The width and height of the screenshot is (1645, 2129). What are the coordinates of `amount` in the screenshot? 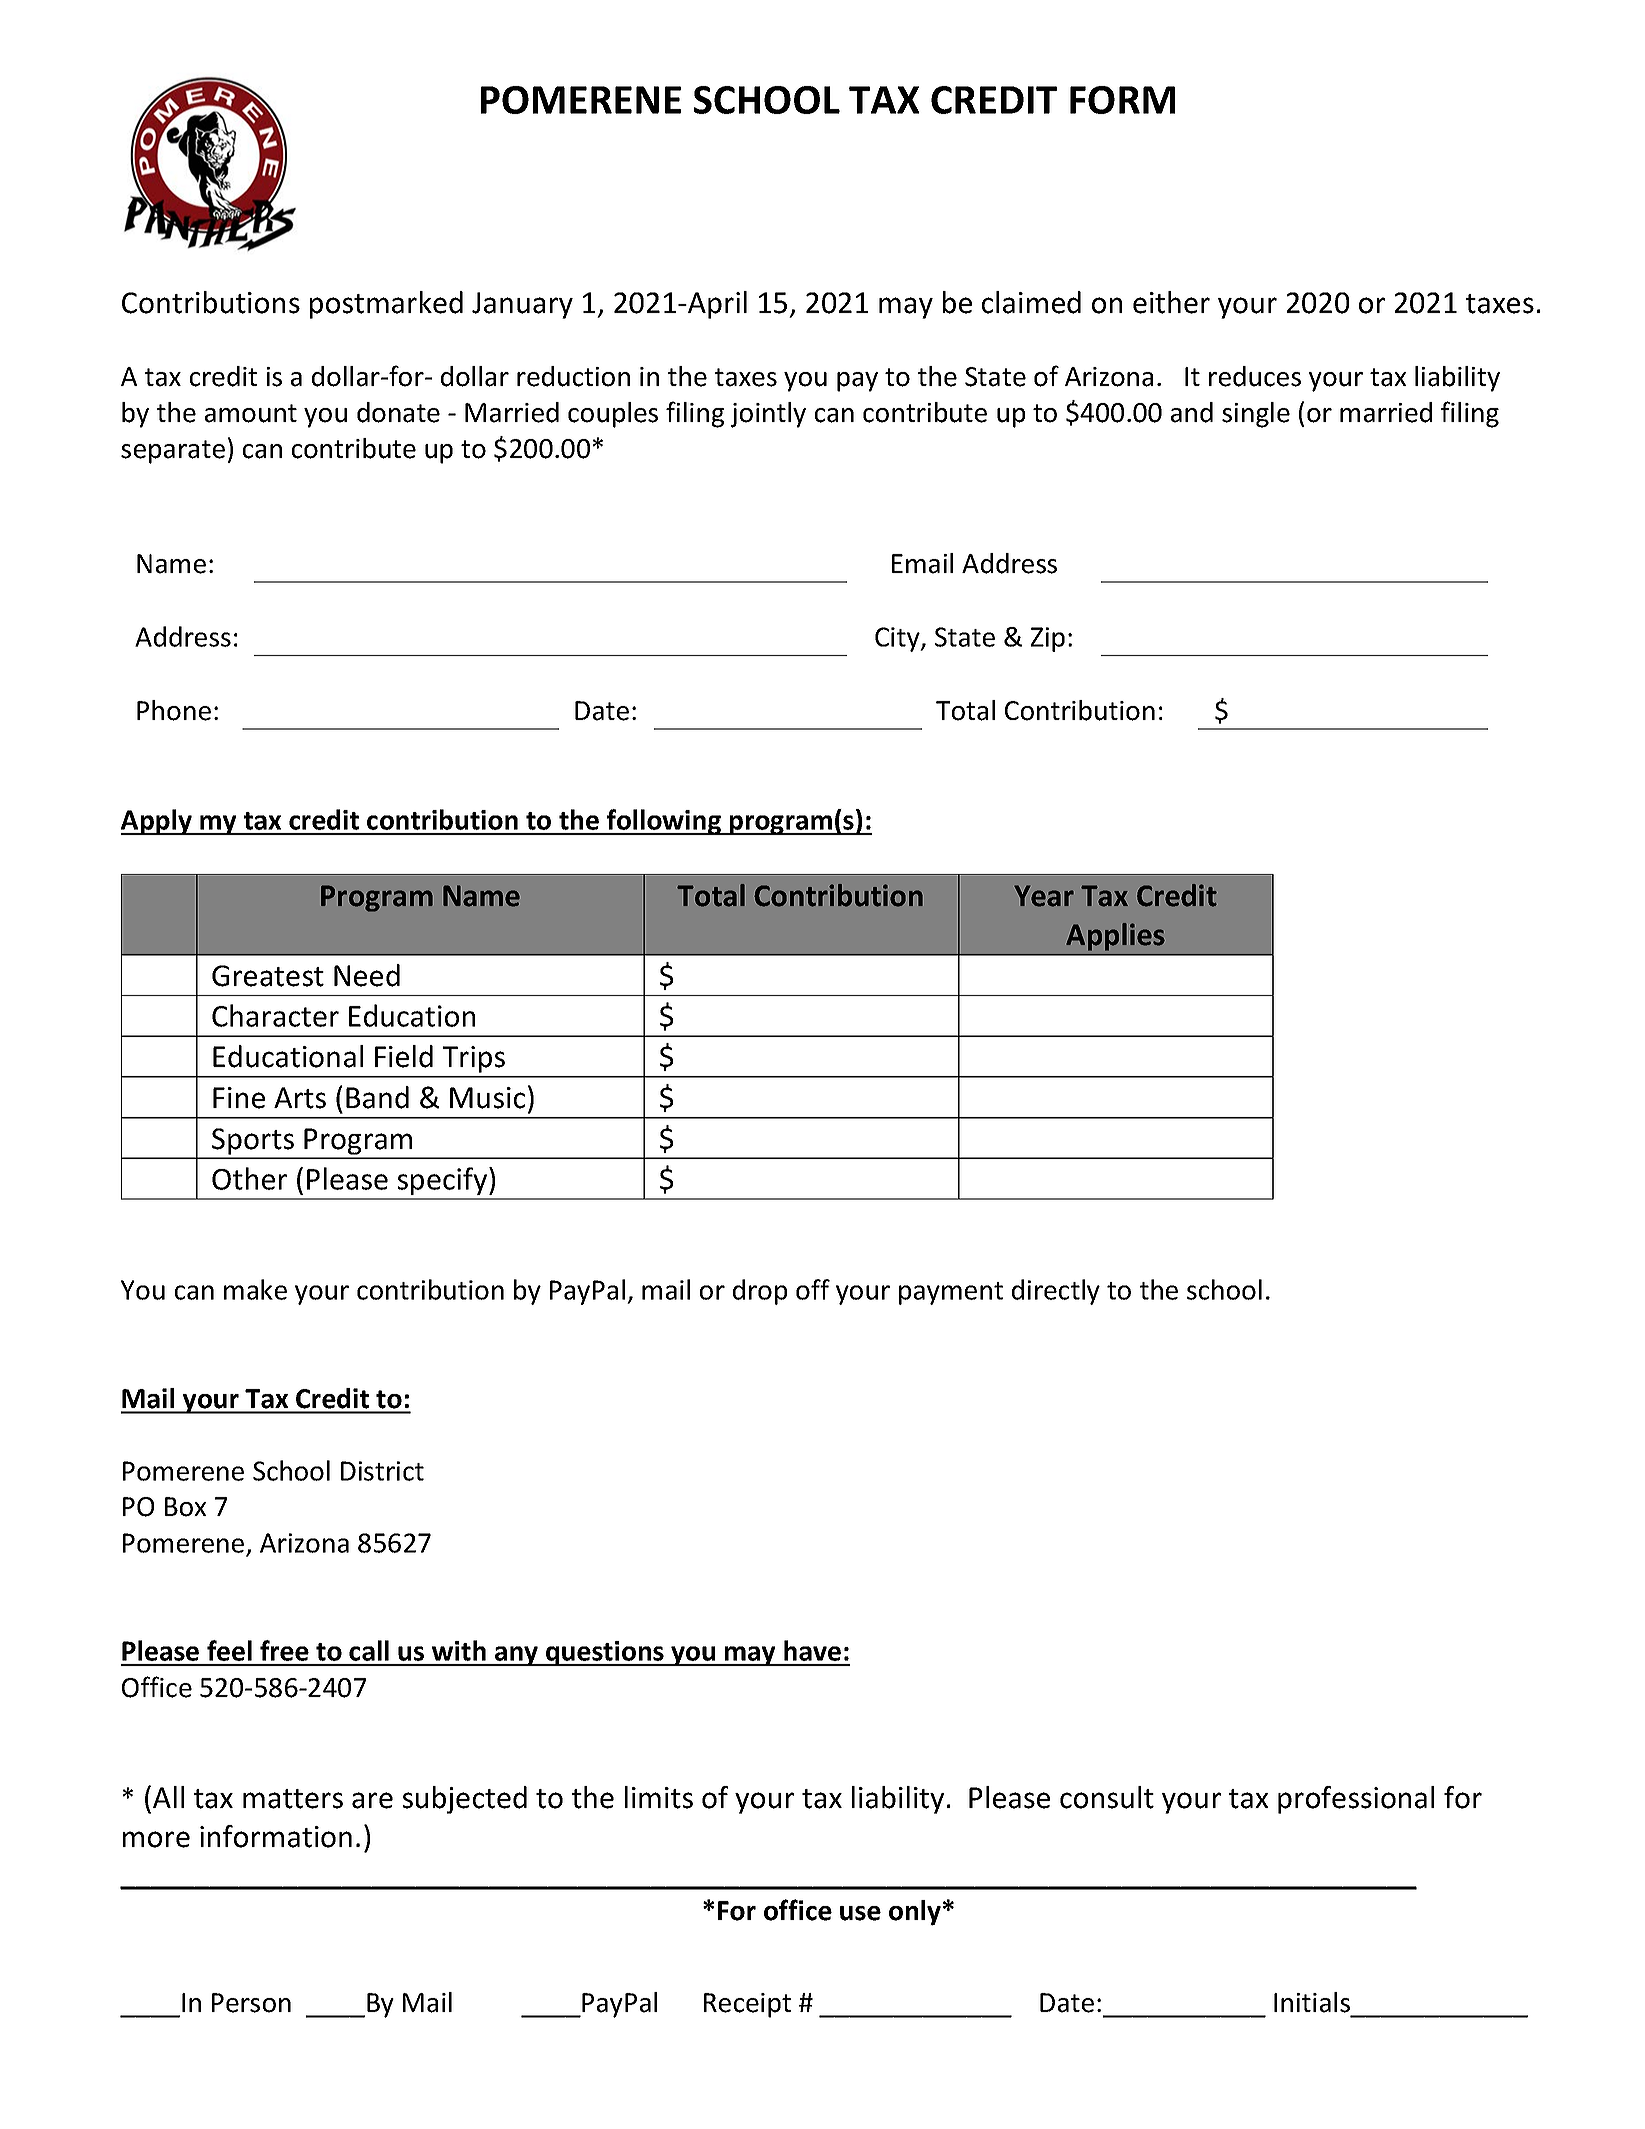 It's located at (251, 413).
